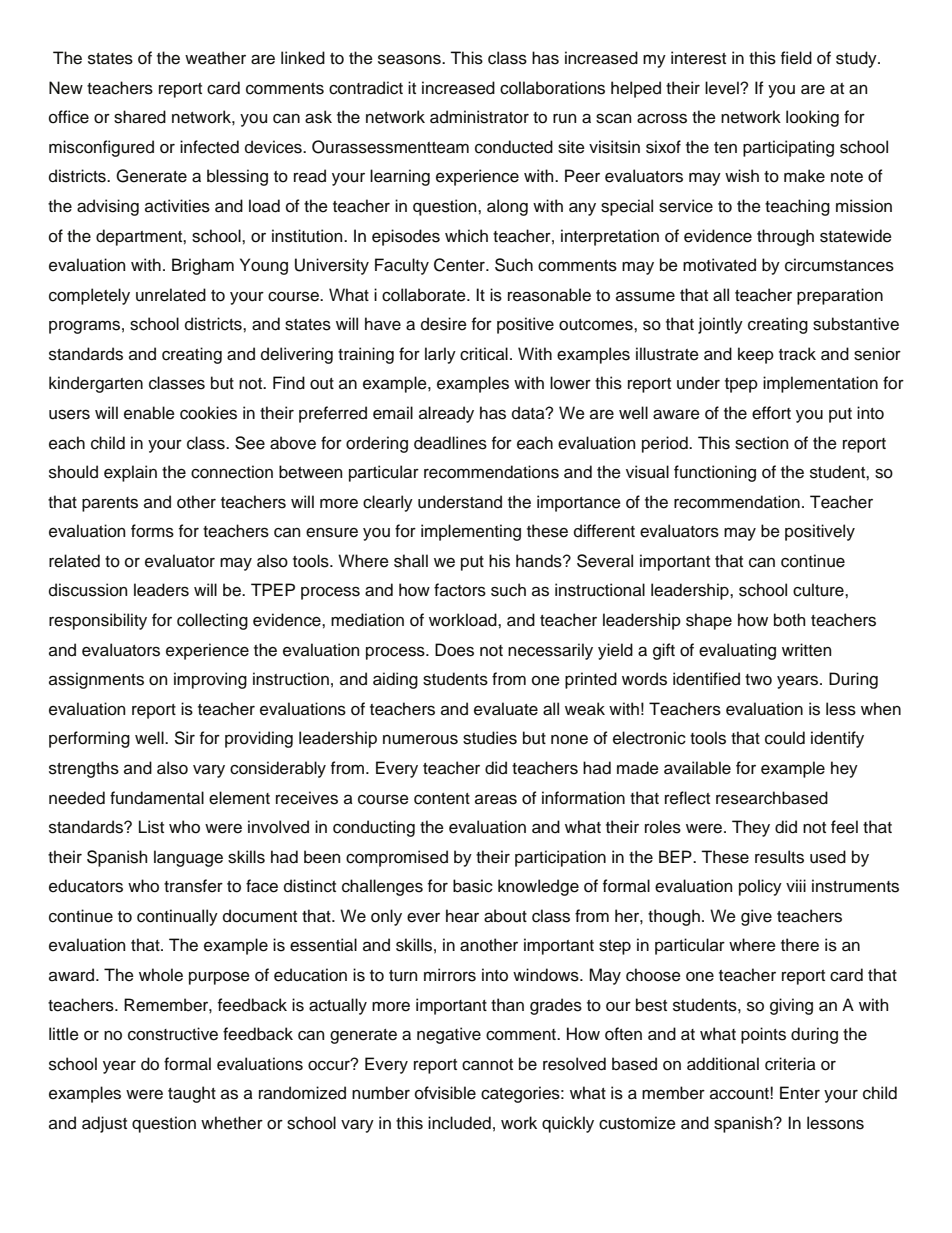 The width and height of the screenshot is (952, 1233). What do you see at coordinates (479, 117) in the screenshot?
I see `administrator` at bounding box center [479, 117].
